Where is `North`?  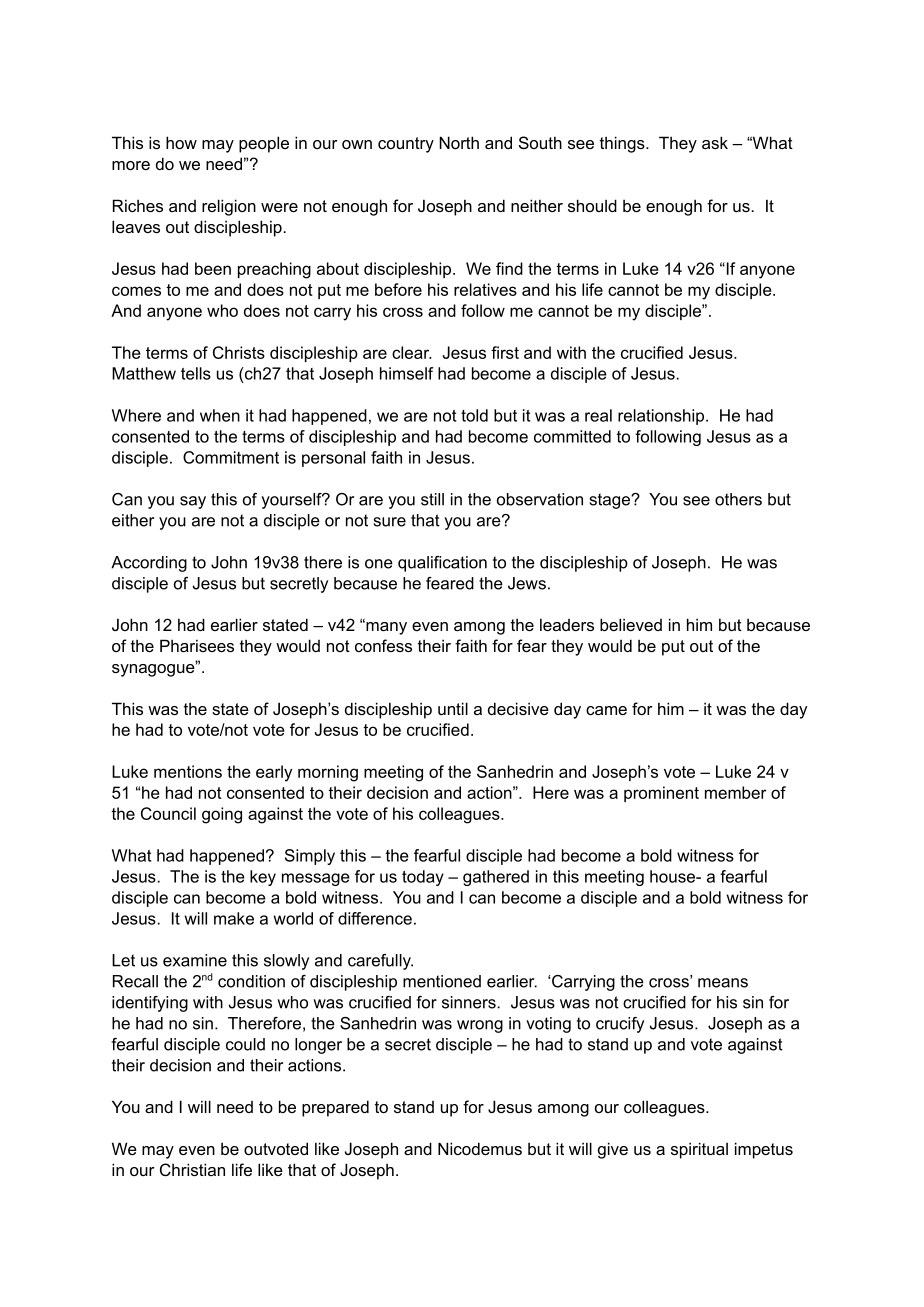
North is located at coordinates (459, 142).
